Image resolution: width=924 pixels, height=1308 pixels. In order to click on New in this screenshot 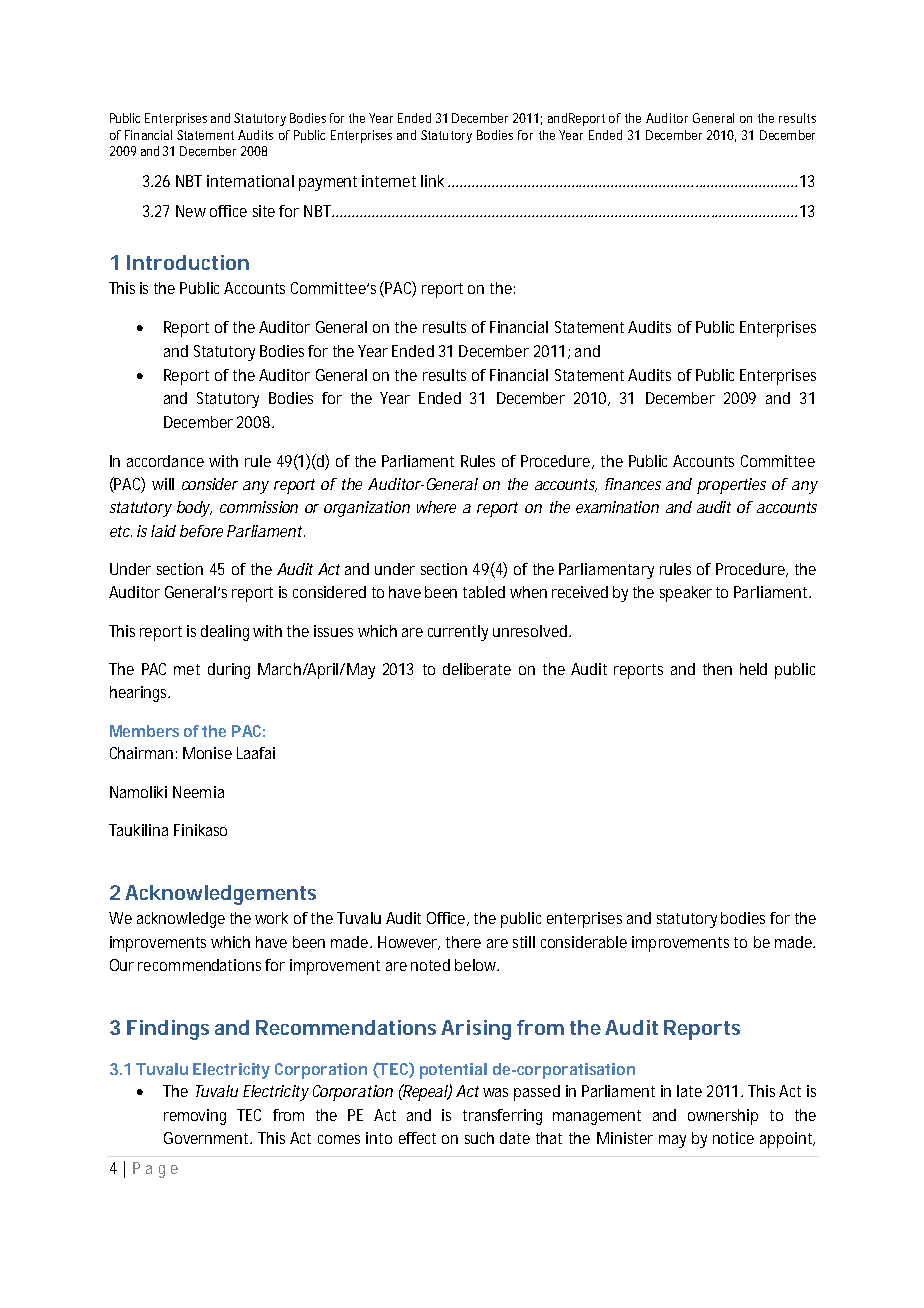, I will do `click(191, 211)`.
